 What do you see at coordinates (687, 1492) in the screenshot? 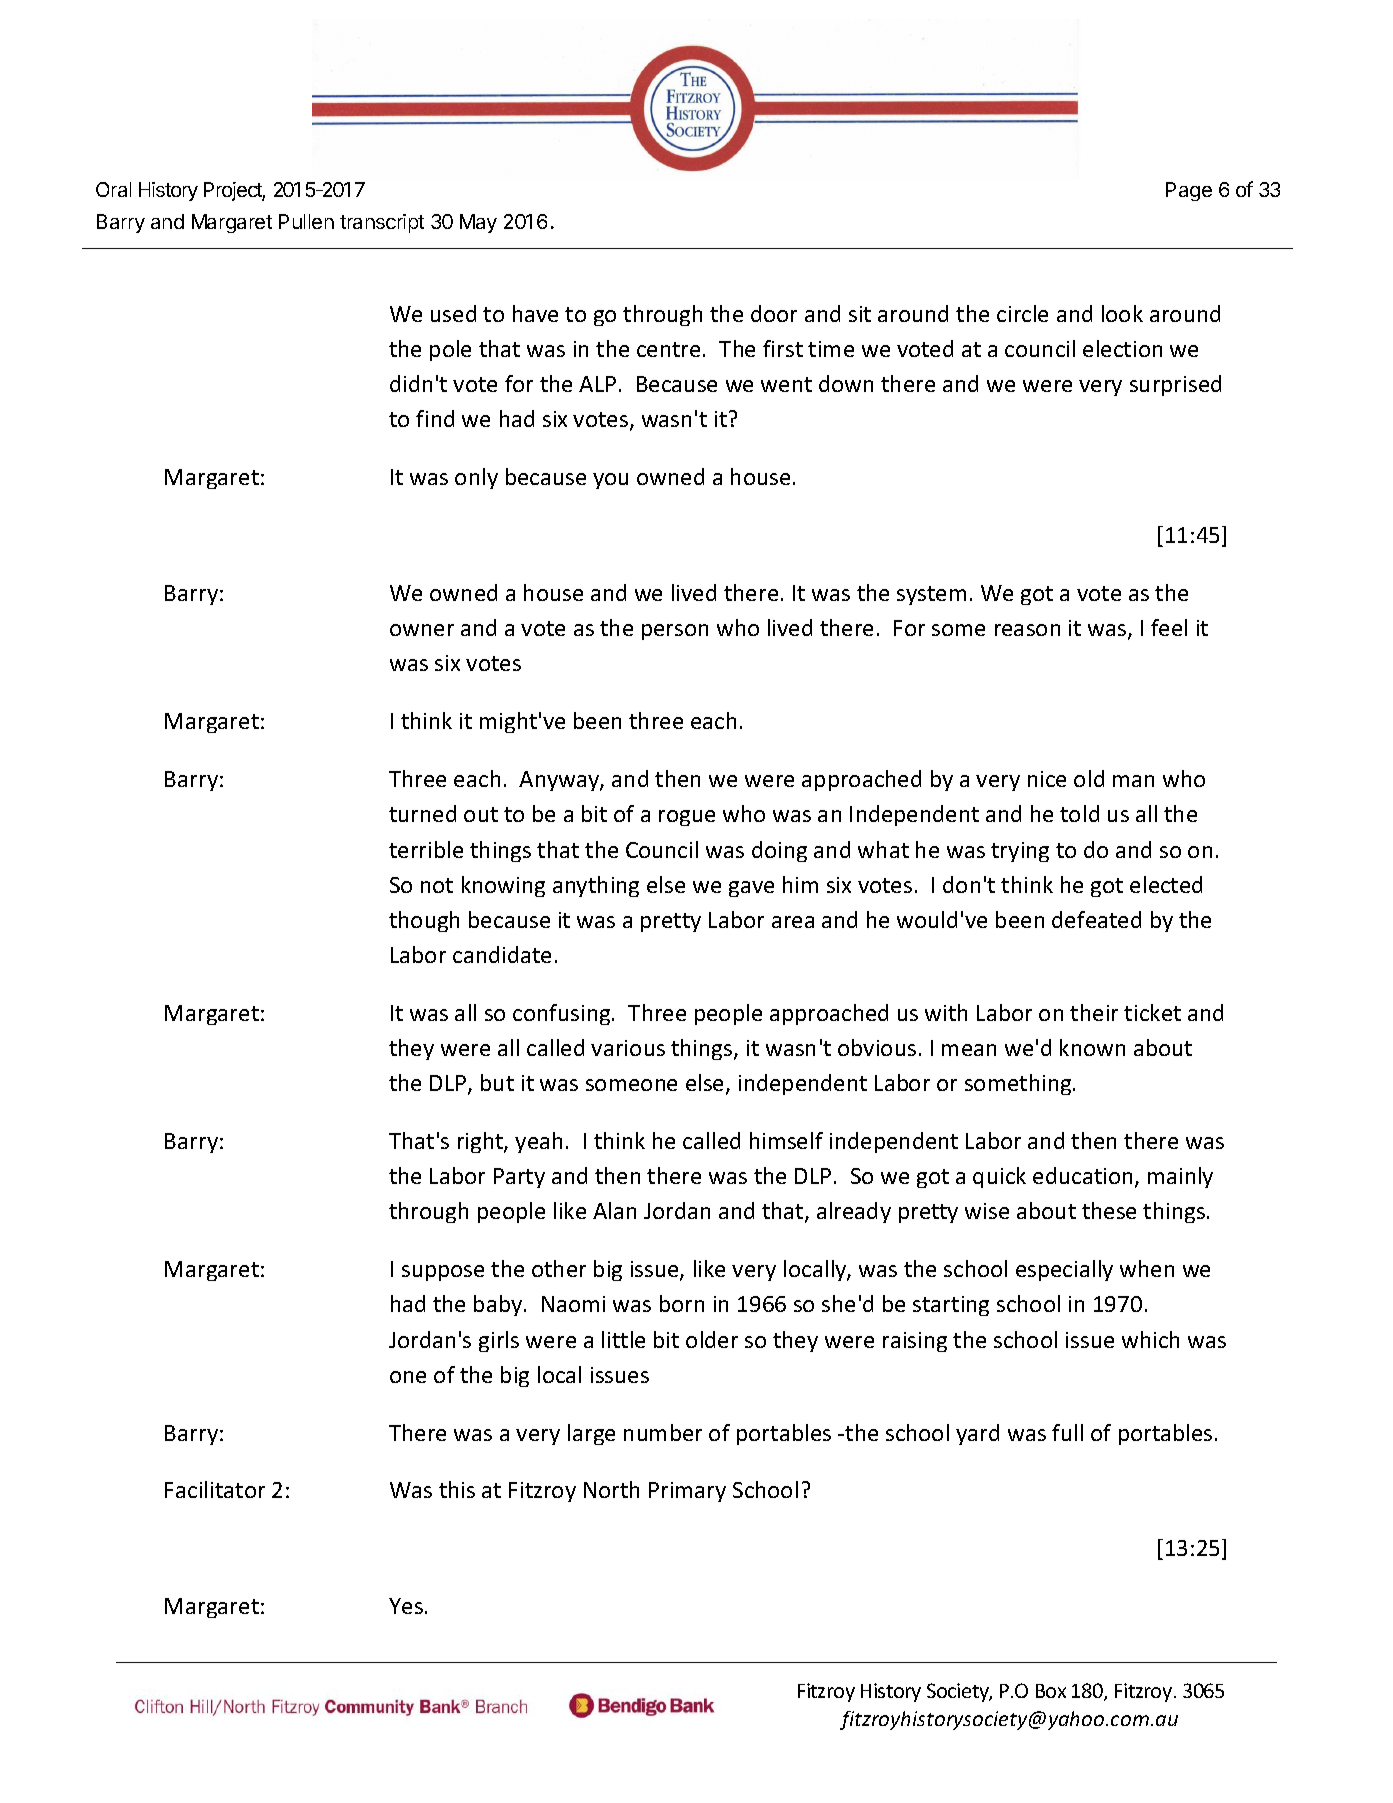
I see `Primary` at bounding box center [687, 1492].
